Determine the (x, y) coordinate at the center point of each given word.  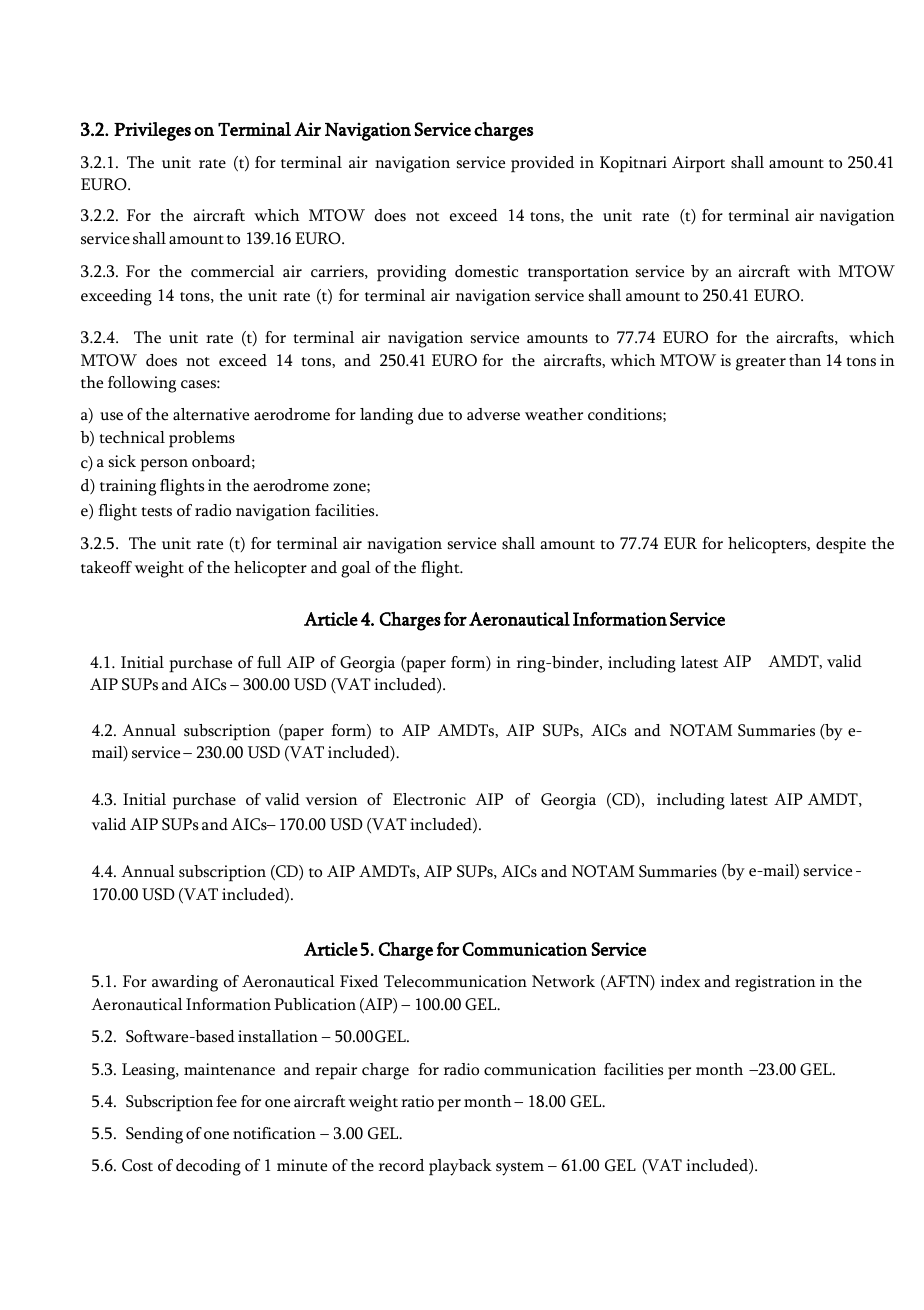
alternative (211, 414)
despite (841, 545)
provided (542, 164)
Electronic (429, 799)
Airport (698, 164)
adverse (493, 414)
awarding (185, 983)
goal (356, 569)
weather (554, 414)
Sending (154, 1135)
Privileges (152, 131)
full (269, 662)
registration (775, 983)
